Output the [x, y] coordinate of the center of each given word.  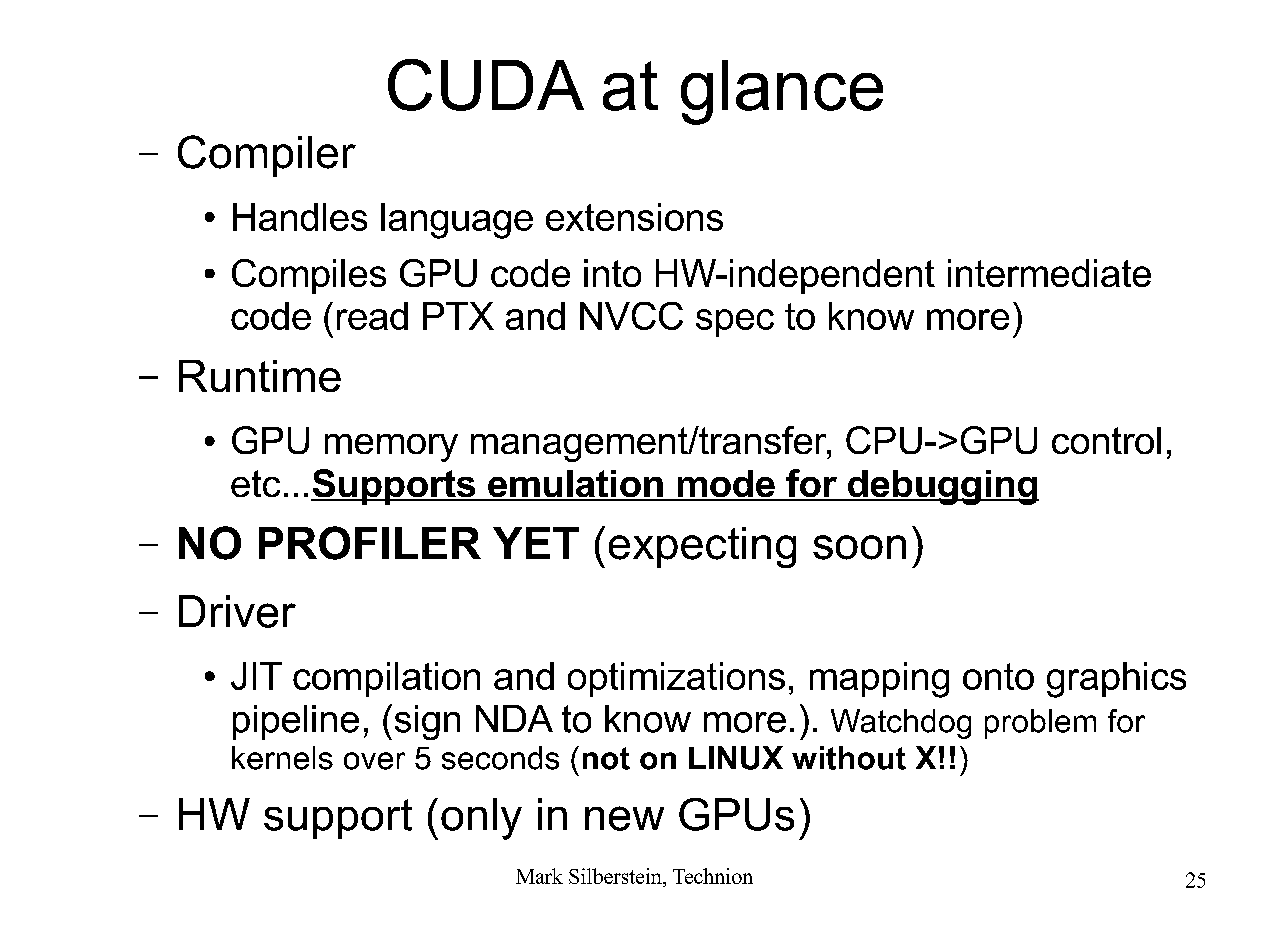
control [1106, 440]
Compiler [267, 156]
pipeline [296, 722]
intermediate [1049, 273]
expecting [702, 547]
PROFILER [370, 543]
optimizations [676, 679]
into [612, 273]
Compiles [309, 276]
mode [726, 485]
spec [735, 323]
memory [391, 448]
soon [859, 547]
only [481, 819]
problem [1040, 724]
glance [782, 92]
